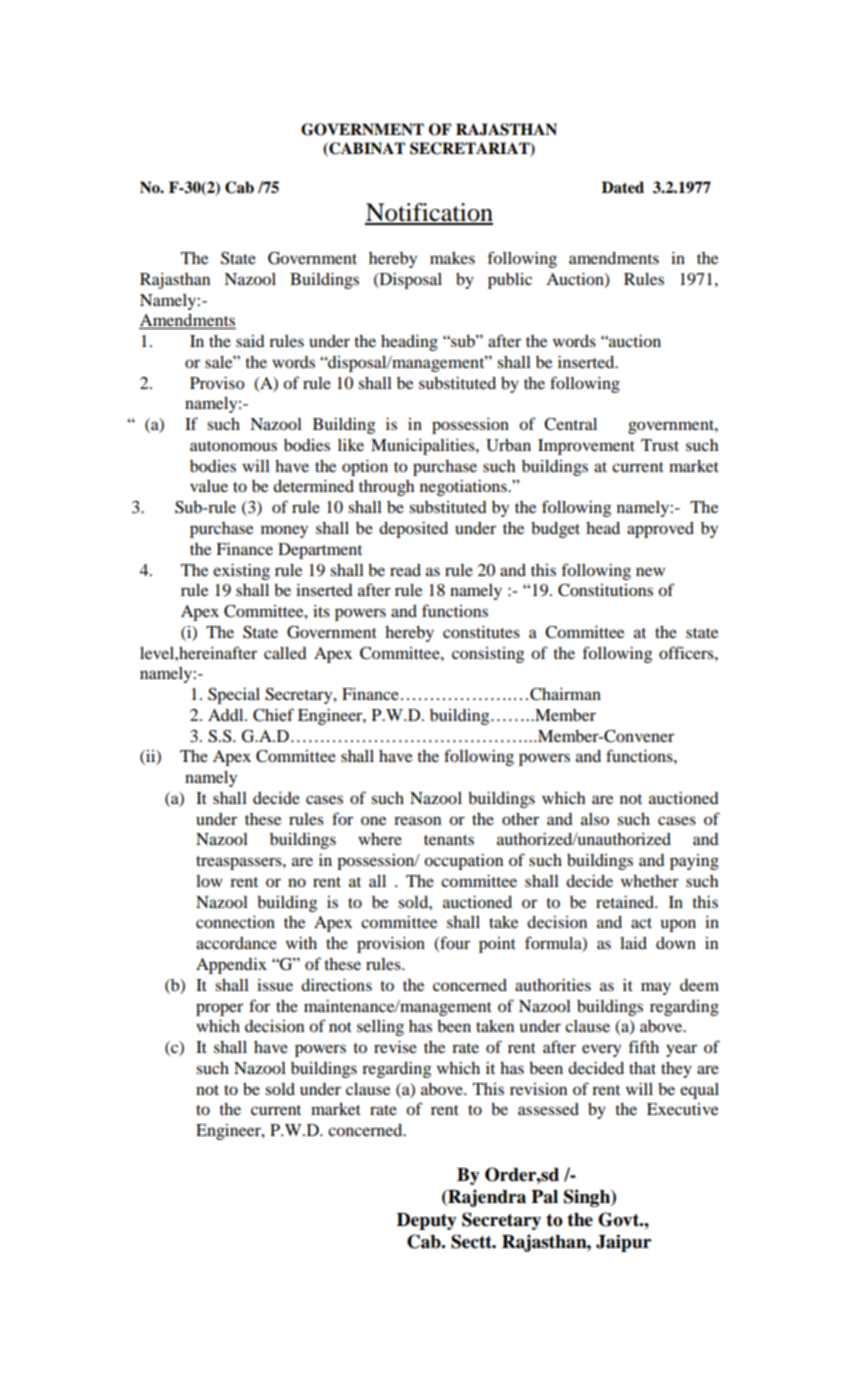 Image resolution: width=849 pixels, height=1400 pixels. Describe the element at coordinates (275, 985) in the screenshot. I see `issue` at that location.
